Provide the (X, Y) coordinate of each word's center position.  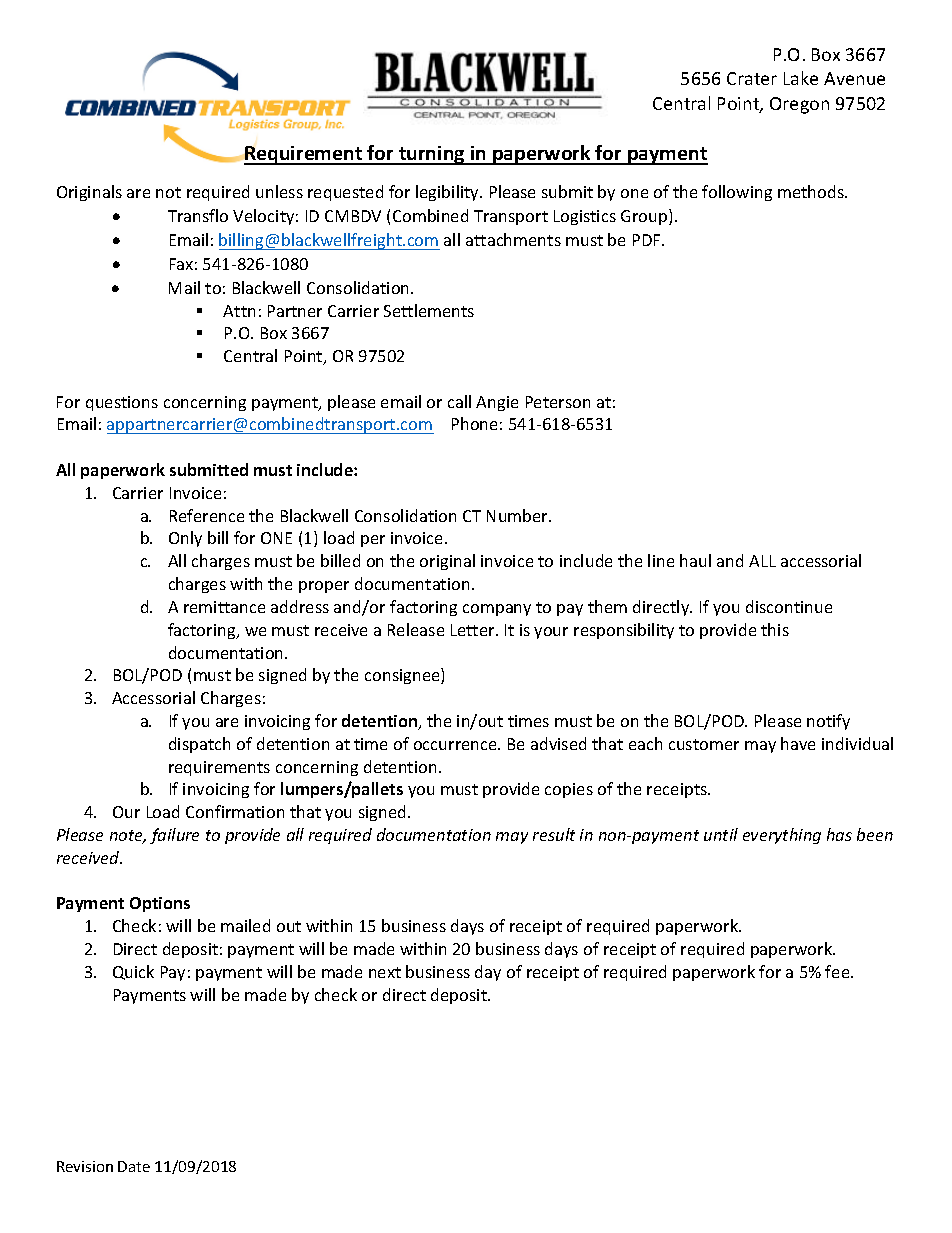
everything (782, 836)
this (775, 629)
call (459, 401)
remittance (224, 607)
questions (122, 403)
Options (160, 904)
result (554, 834)
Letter (474, 630)
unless (279, 191)
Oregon (799, 105)
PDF (648, 240)
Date (134, 1166)
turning (432, 155)
